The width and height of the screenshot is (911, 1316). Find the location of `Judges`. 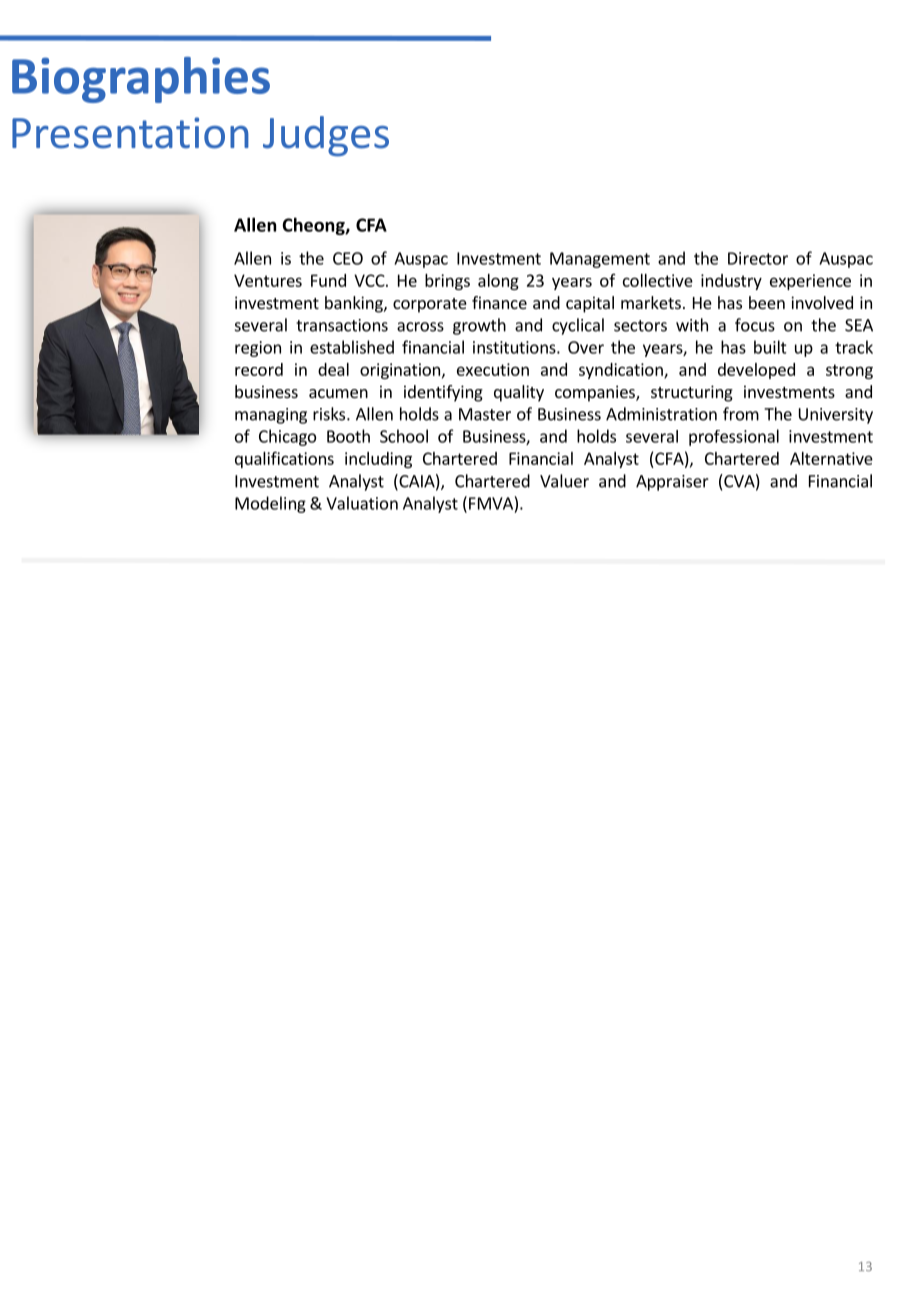

Judges is located at coordinates (326, 136).
